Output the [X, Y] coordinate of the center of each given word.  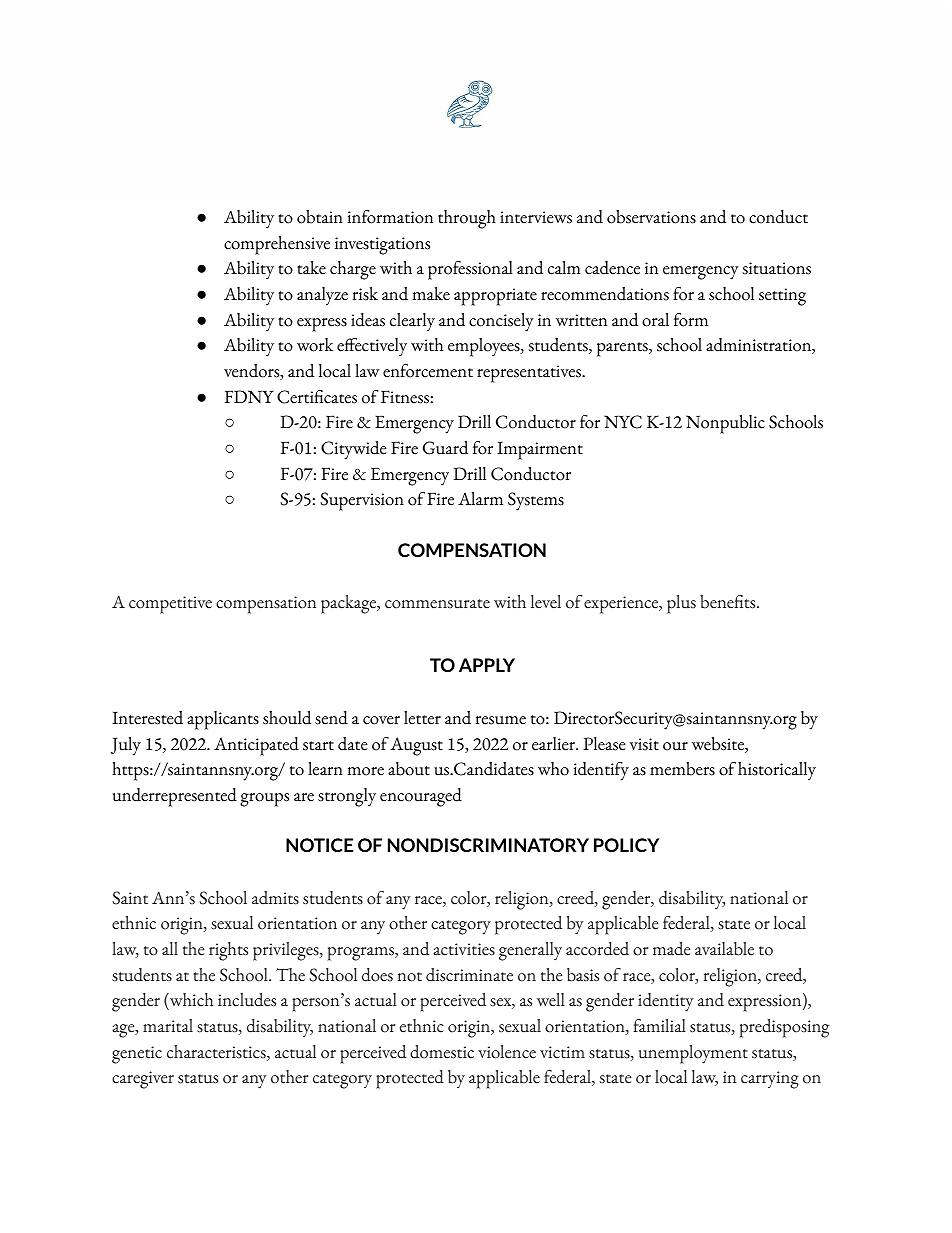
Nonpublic [725, 424]
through [467, 219]
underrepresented [175, 797]
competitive [170, 605]
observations [651, 217]
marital [168, 1026]
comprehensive [277, 245]
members [682, 769]
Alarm [480, 499]
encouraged [421, 797]
